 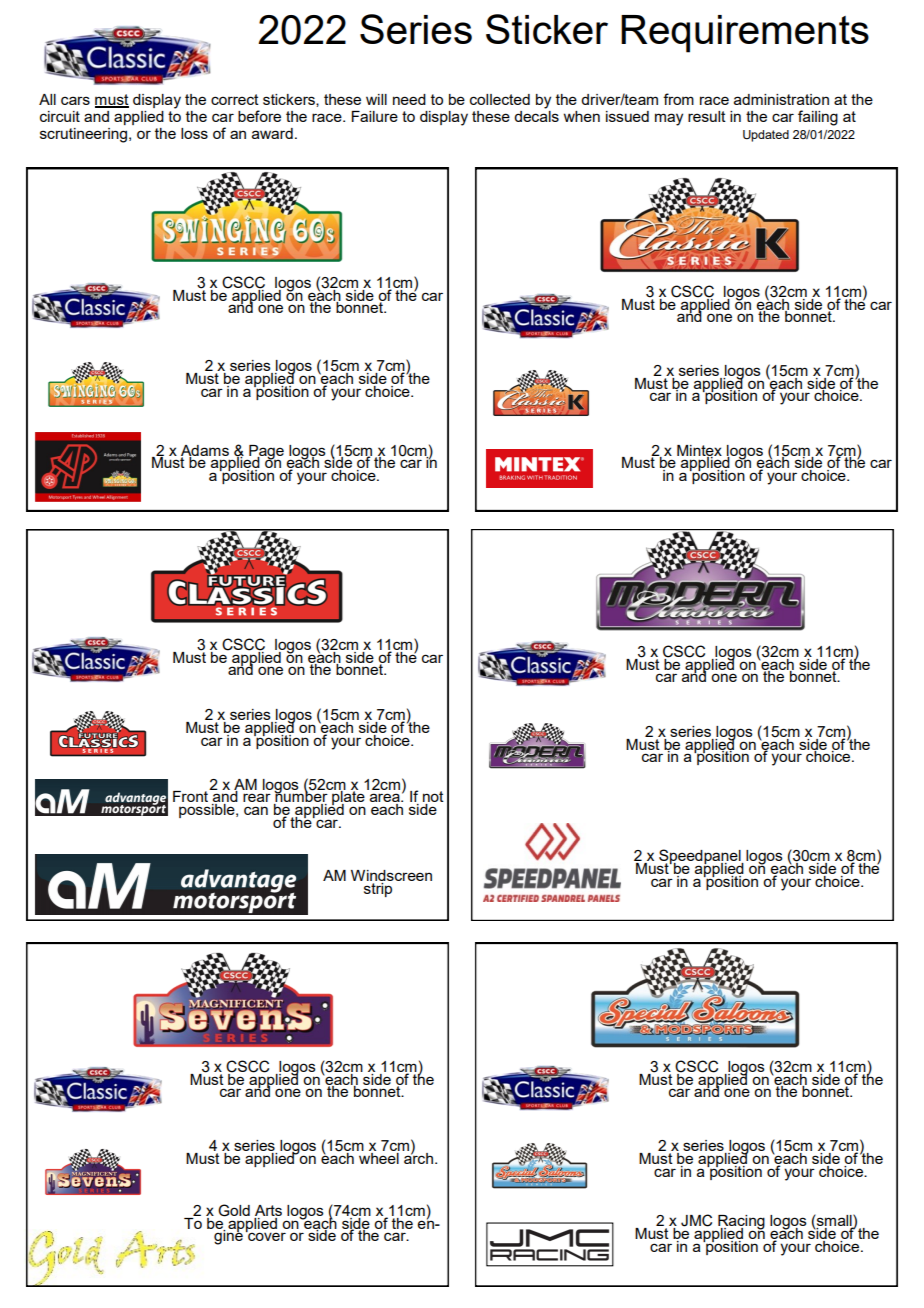 What do you see at coordinates (205, 451) in the page?
I see `Adams` at bounding box center [205, 451].
